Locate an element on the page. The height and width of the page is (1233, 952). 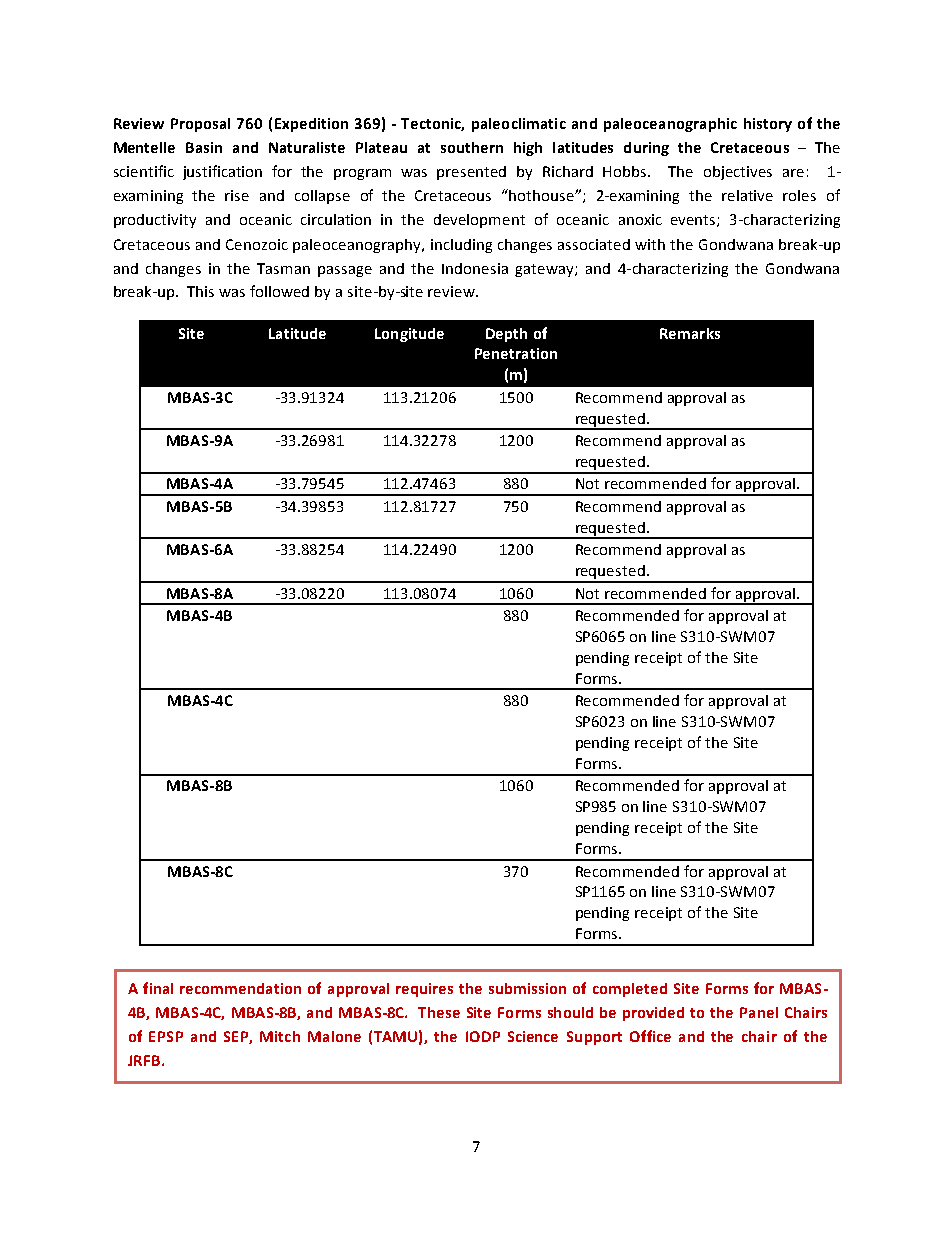
final is located at coordinates (158, 988).
